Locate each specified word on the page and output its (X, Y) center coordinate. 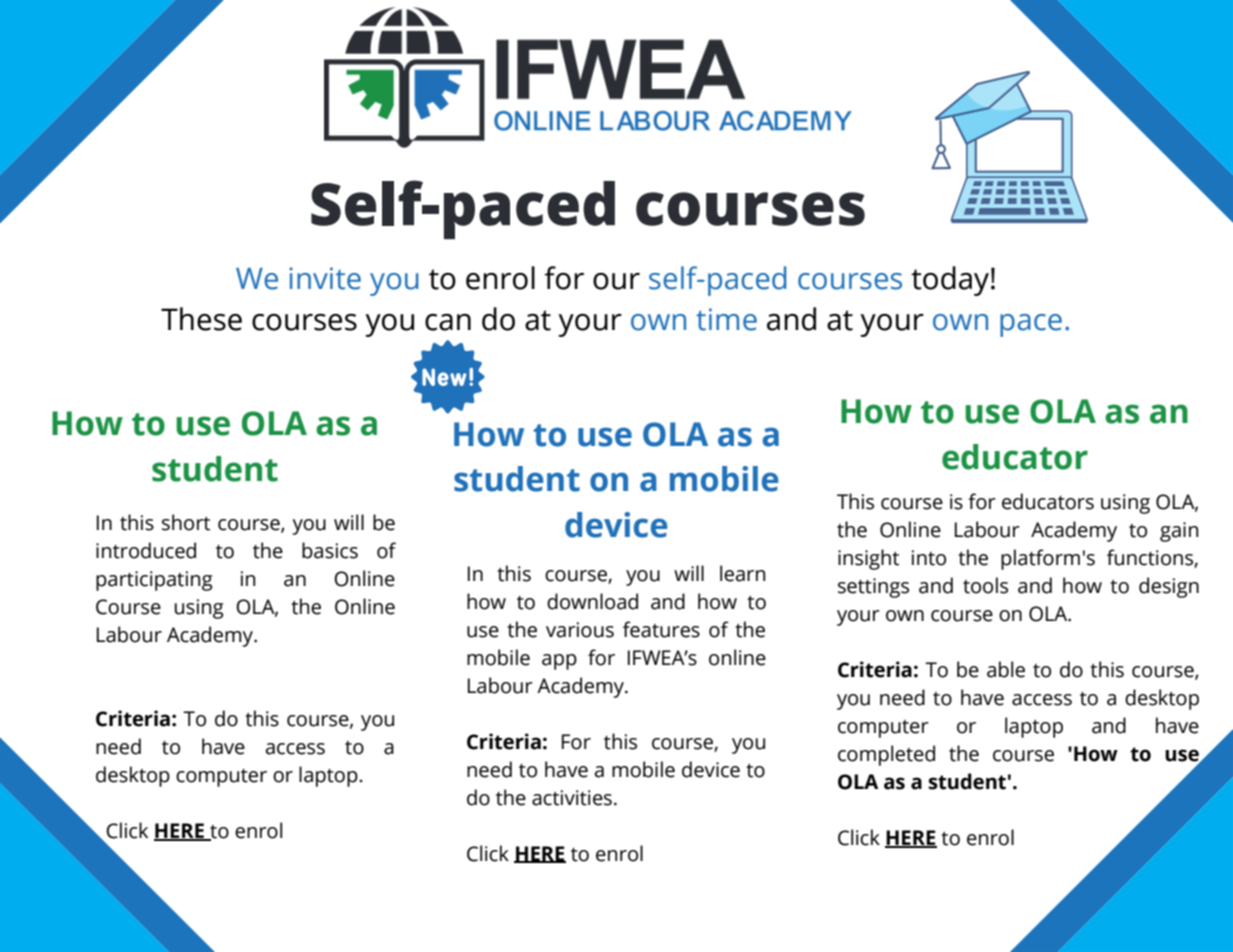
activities (572, 798)
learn (742, 573)
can (448, 322)
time (726, 319)
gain (1179, 532)
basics (330, 550)
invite (325, 278)
